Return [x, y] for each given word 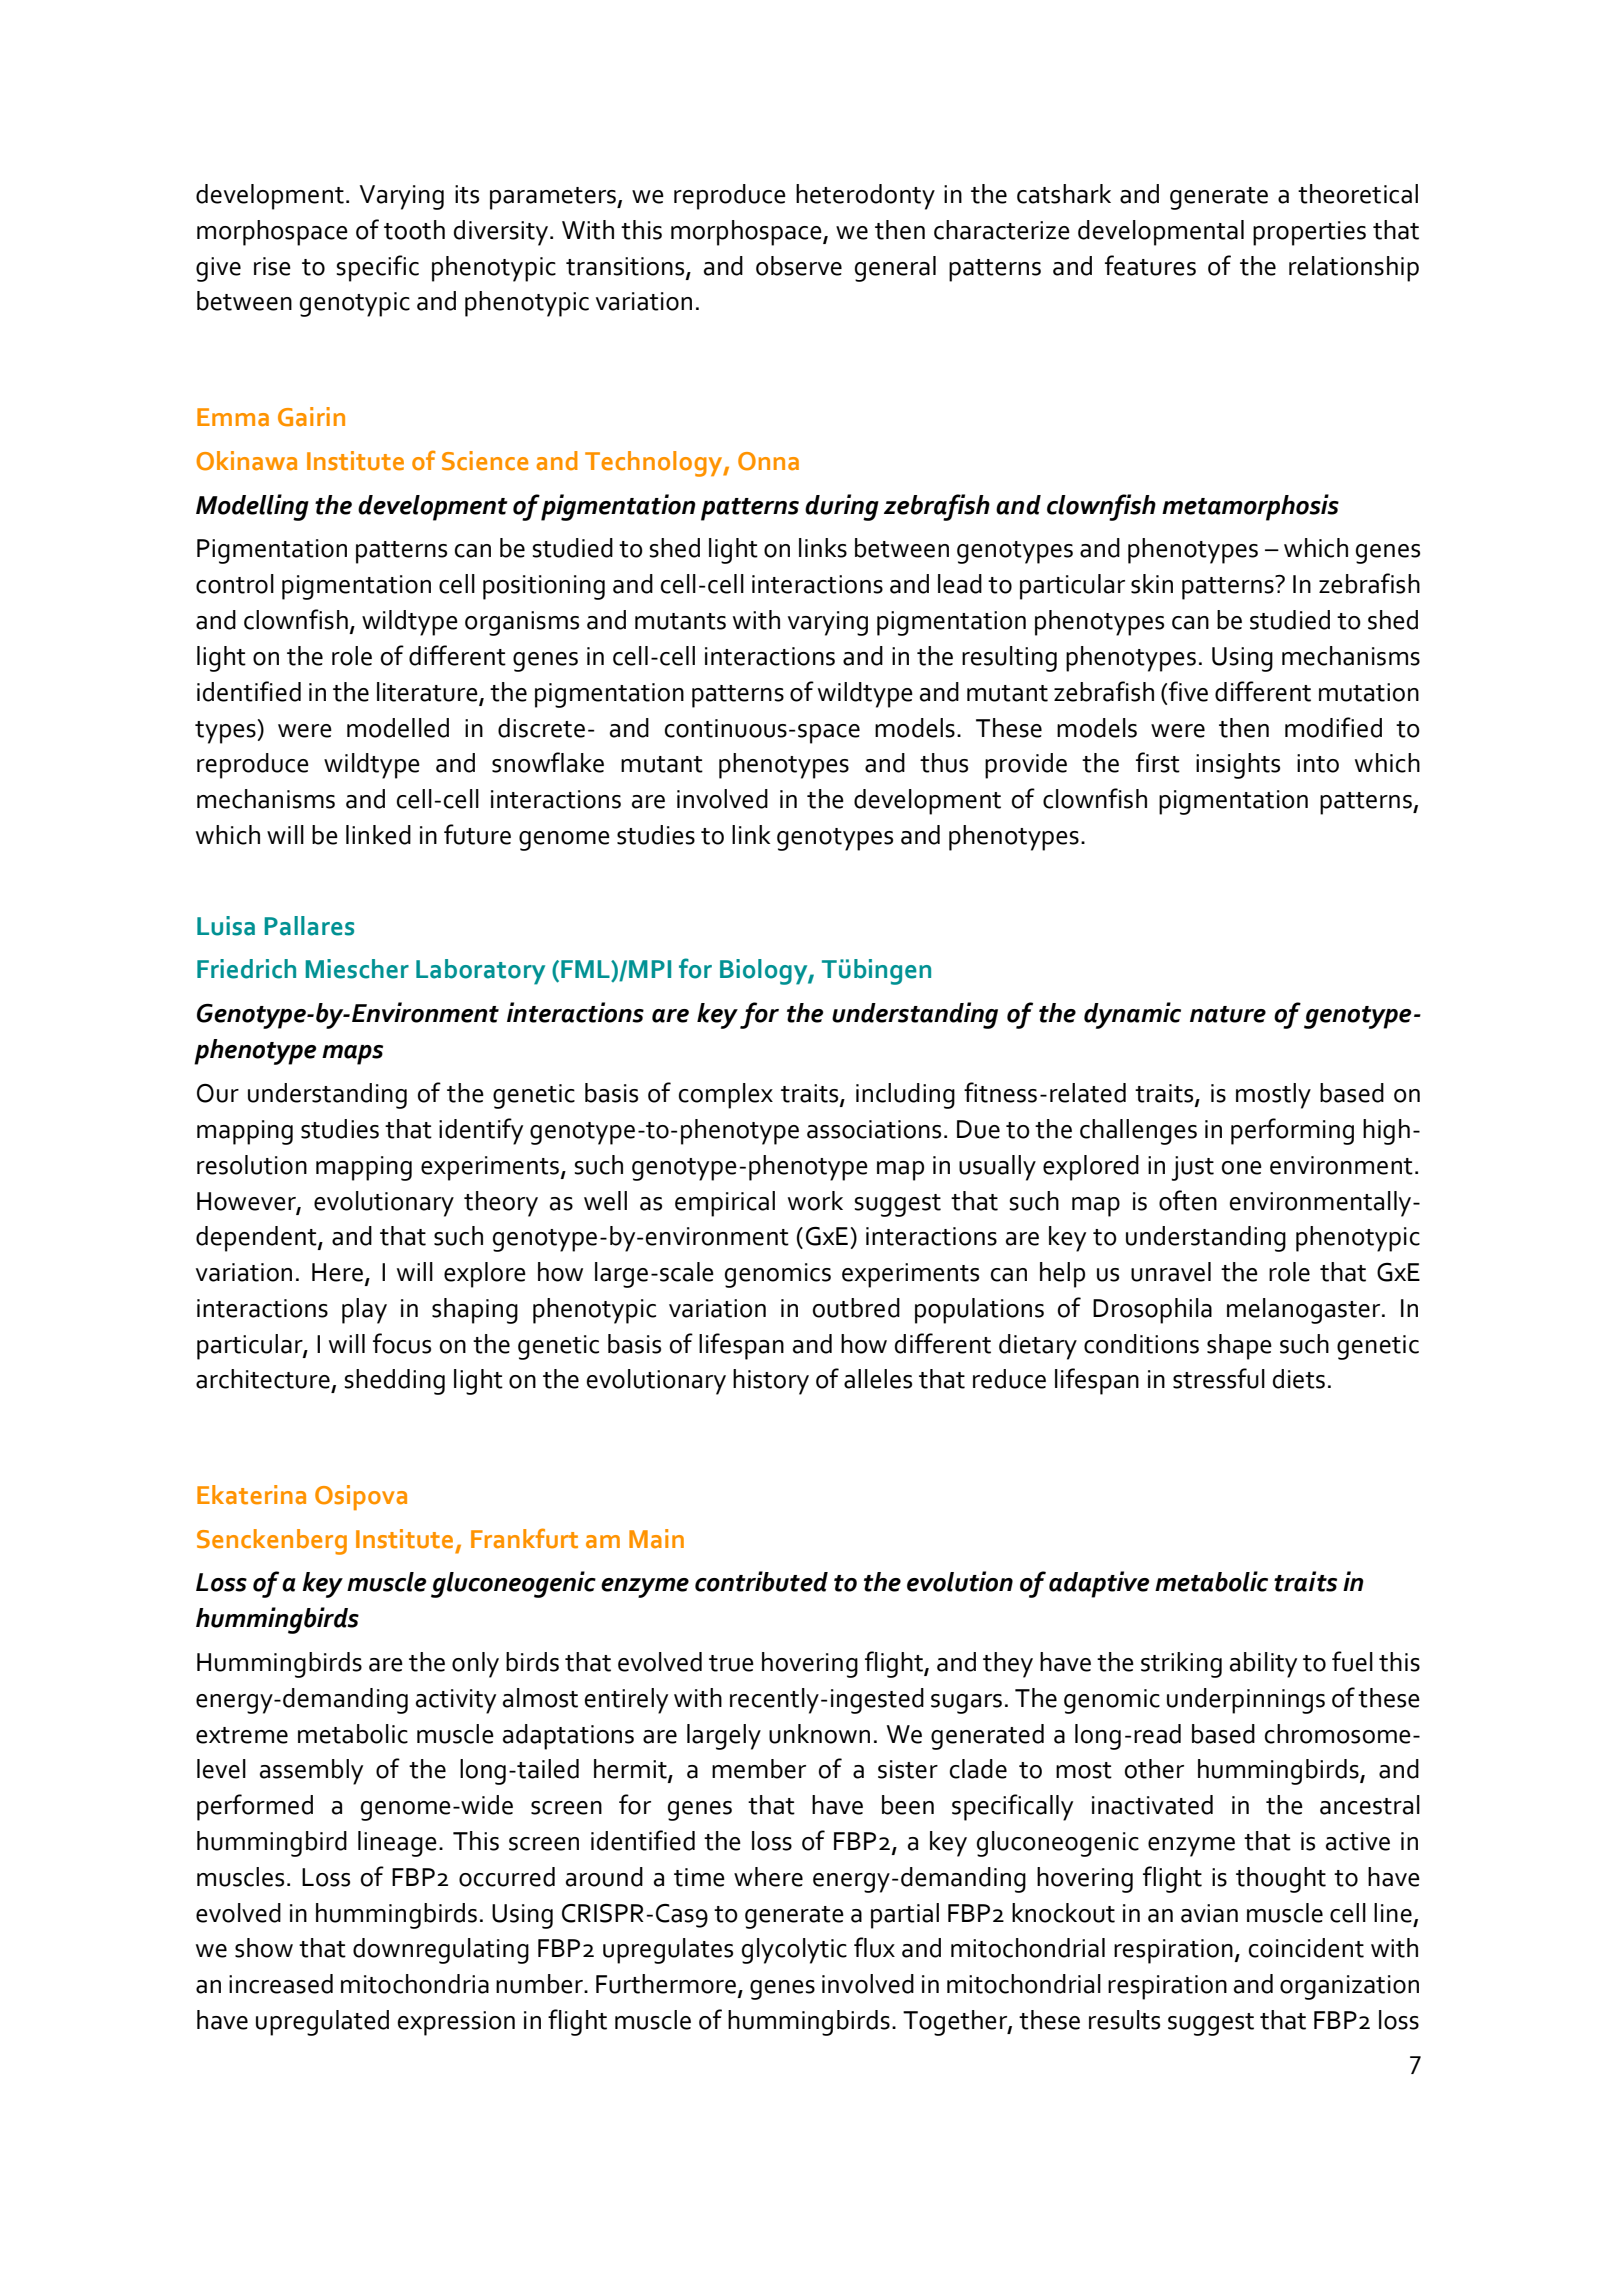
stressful [1219, 1378]
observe [799, 266]
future [477, 834]
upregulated [322, 2023]
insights [1238, 766]
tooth [414, 230]
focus [402, 1343]
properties [1309, 233]
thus [944, 763]
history [771, 1382]
